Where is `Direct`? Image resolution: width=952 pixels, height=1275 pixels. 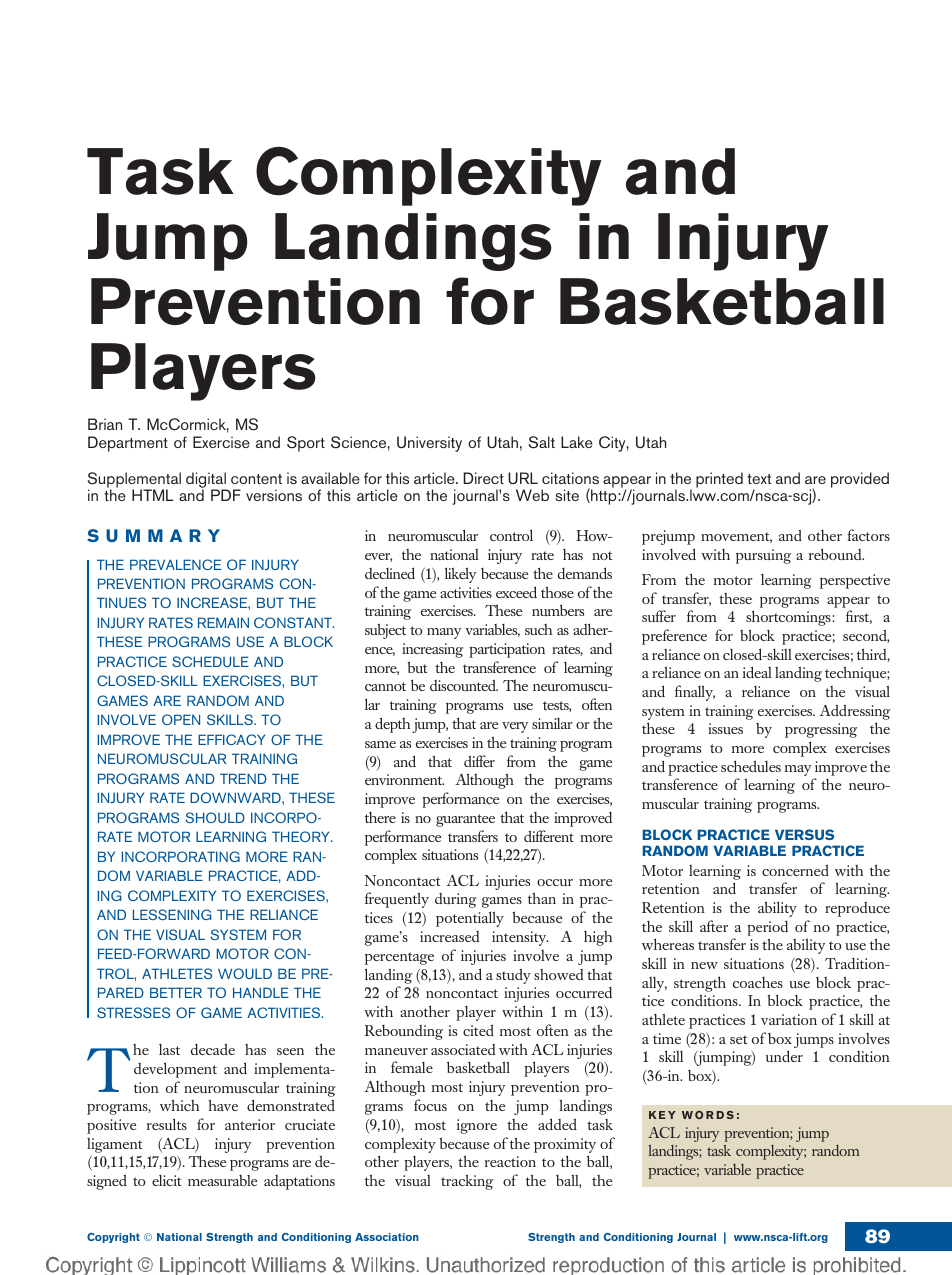
Direct is located at coordinates (483, 478).
